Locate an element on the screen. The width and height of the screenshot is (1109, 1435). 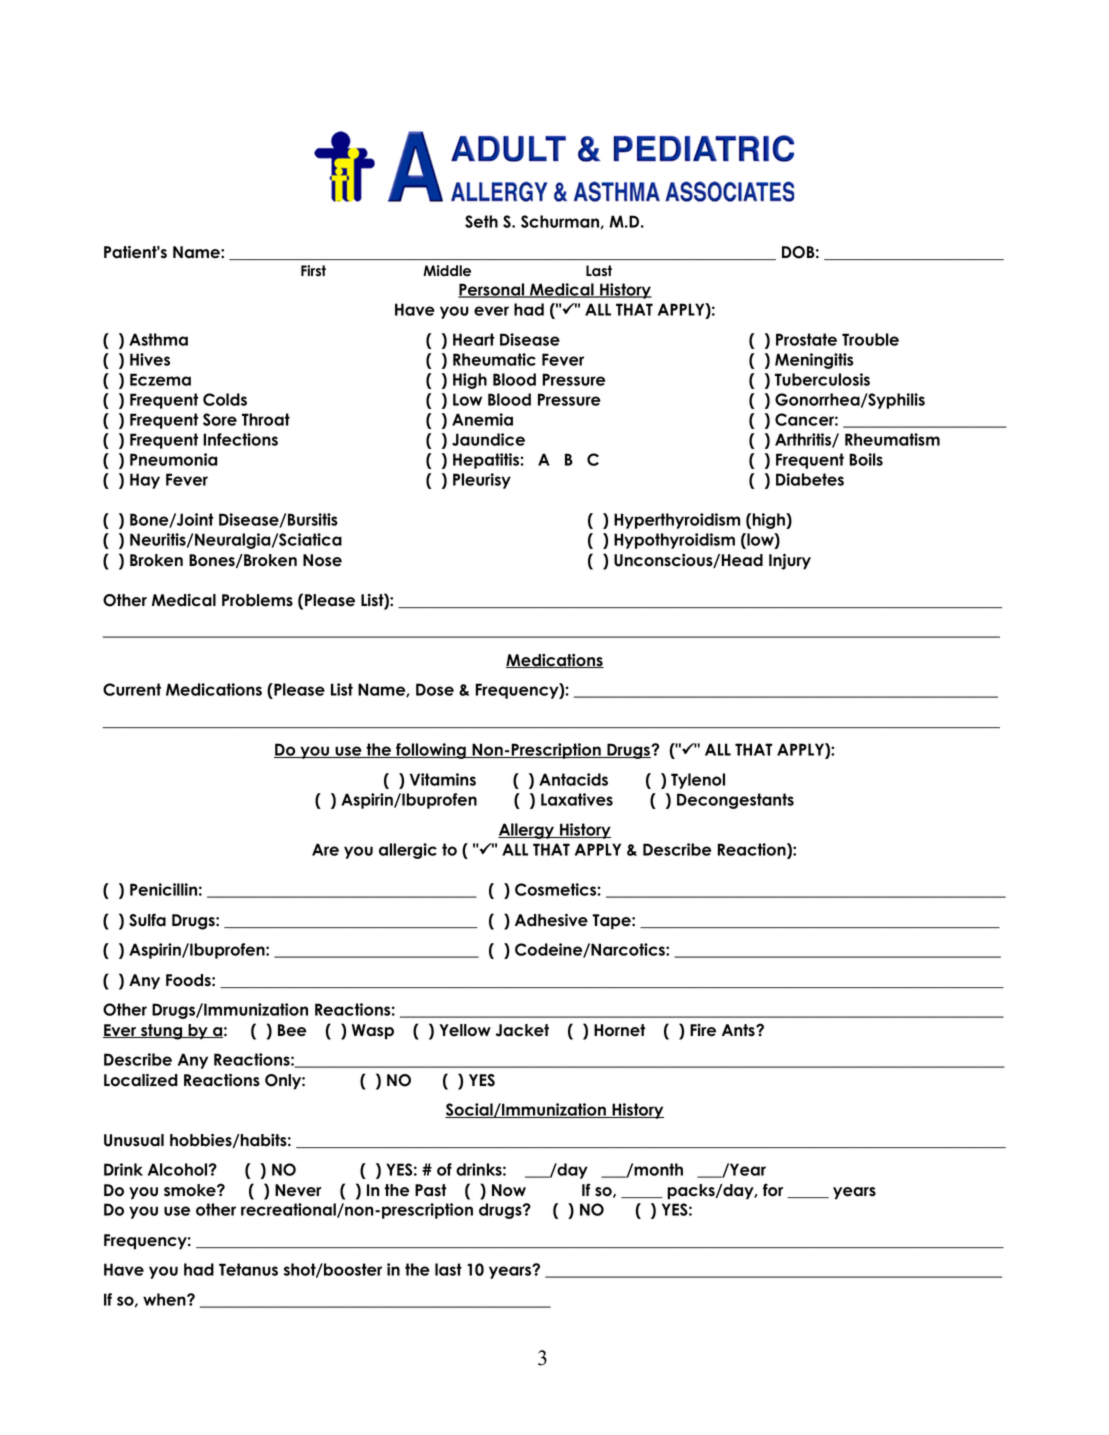
Seth is located at coordinates (481, 221).
